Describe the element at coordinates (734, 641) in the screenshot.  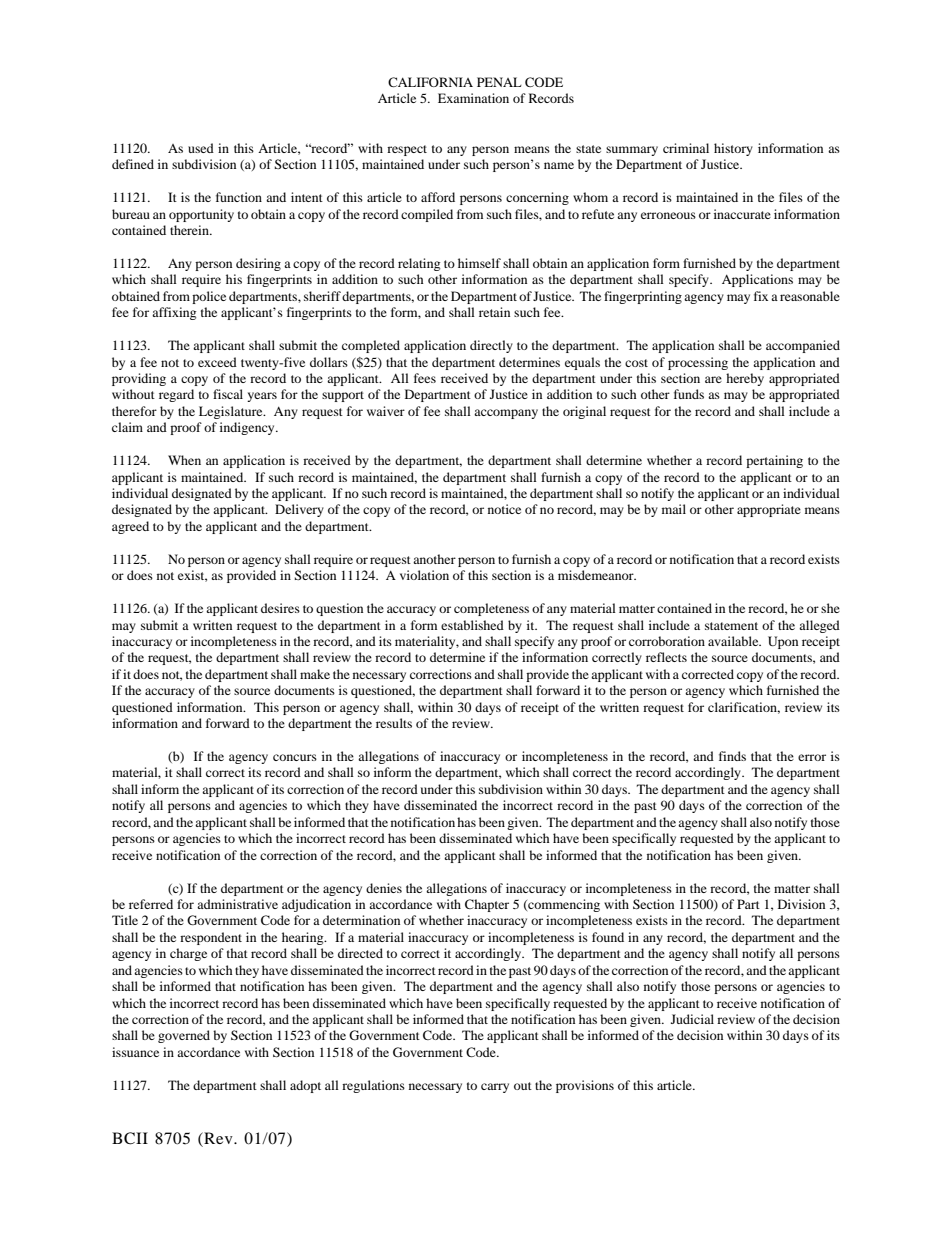
I see `available` at that location.
